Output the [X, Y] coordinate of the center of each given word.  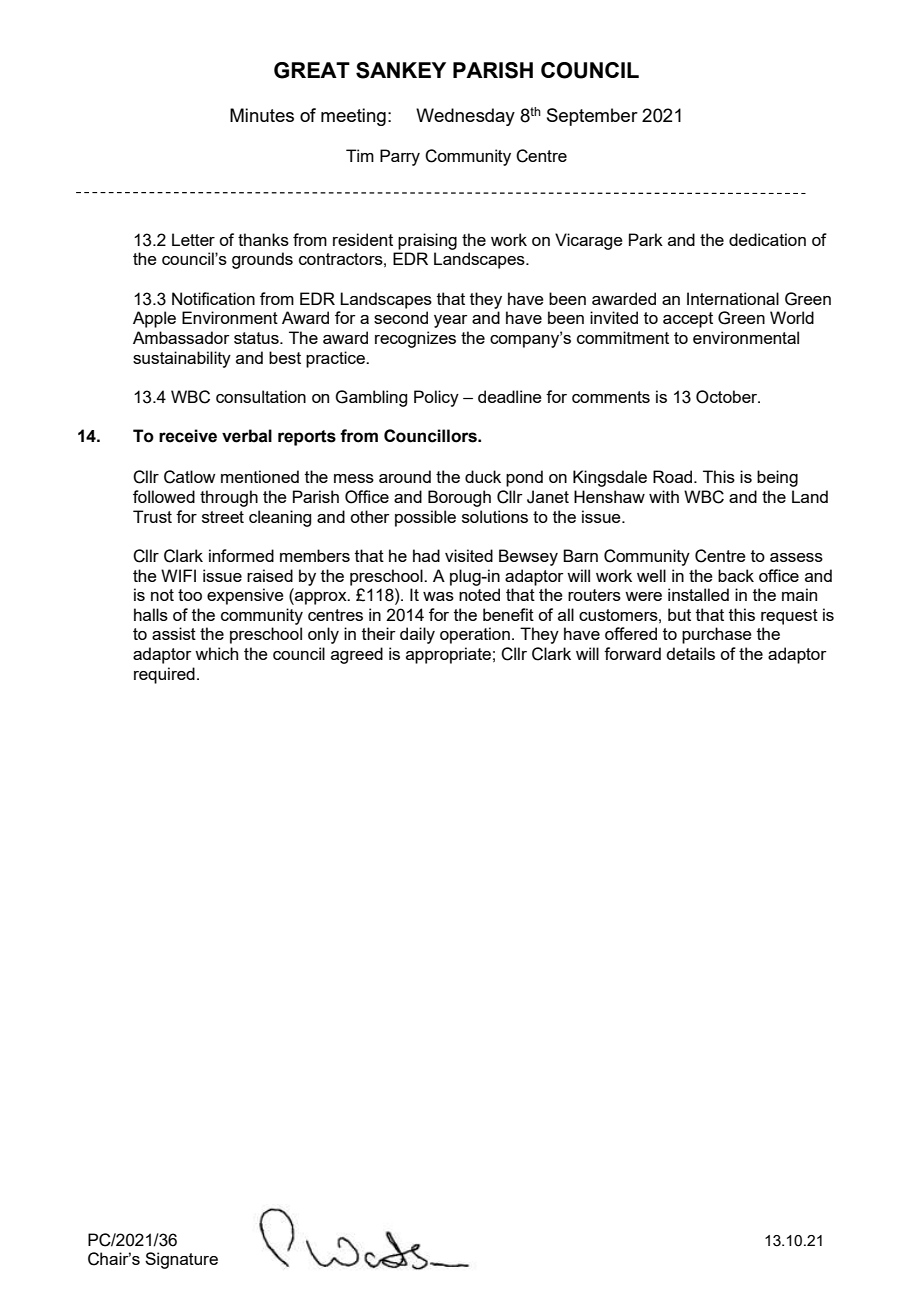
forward [632, 653]
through [229, 498]
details [690, 653]
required [164, 675]
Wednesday [465, 117]
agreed [357, 655]
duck [483, 476]
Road [674, 476]
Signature [181, 1260]
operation [475, 635]
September [592, 117]
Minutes [262, 115]
